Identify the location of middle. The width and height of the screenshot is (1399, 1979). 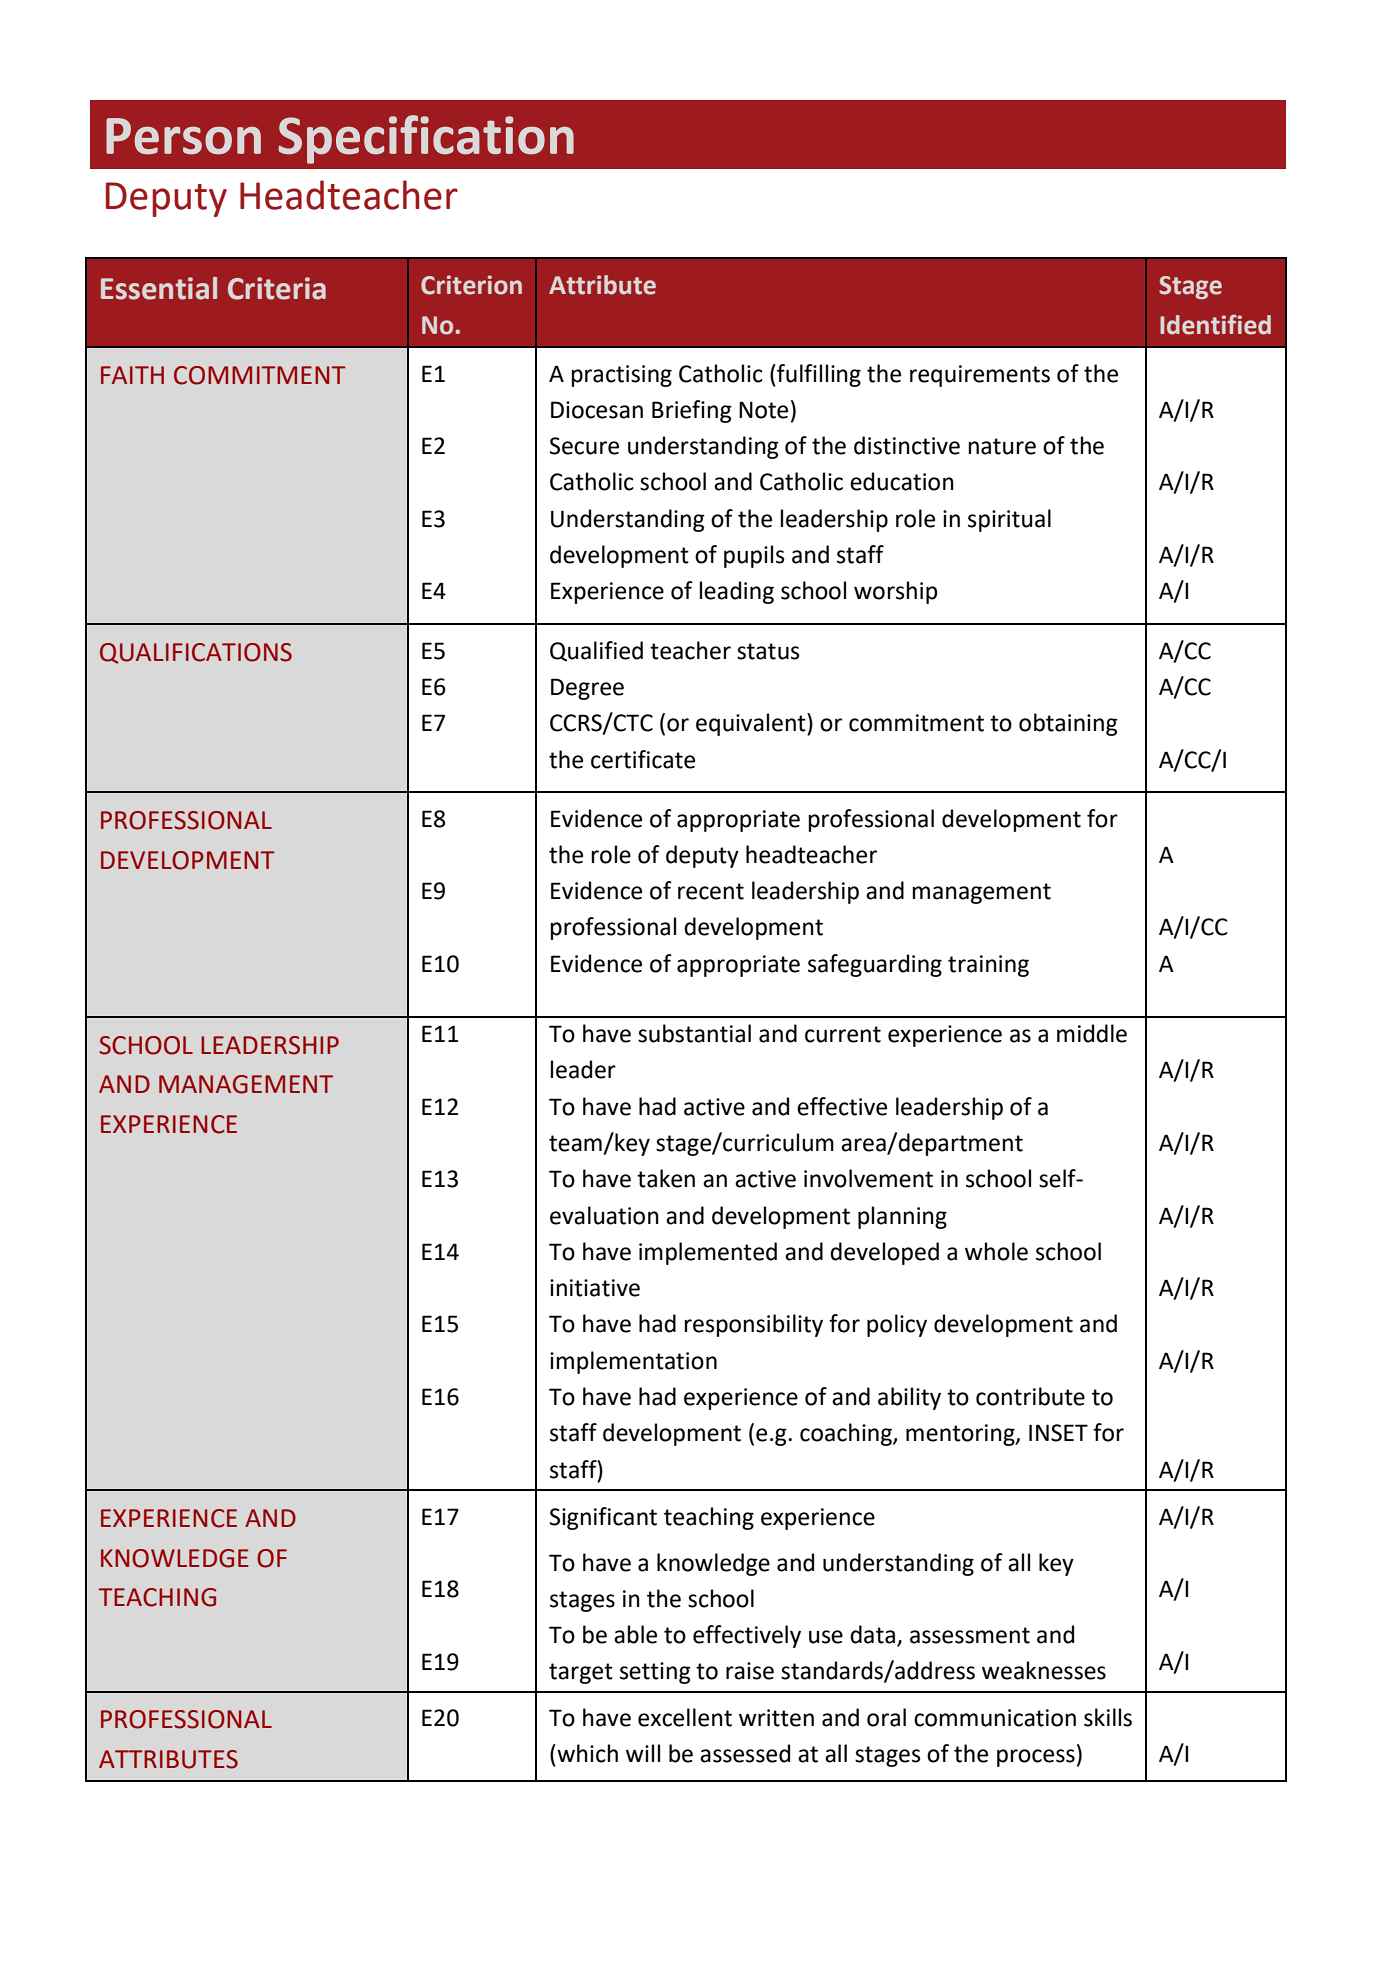
(1092, 1033).
